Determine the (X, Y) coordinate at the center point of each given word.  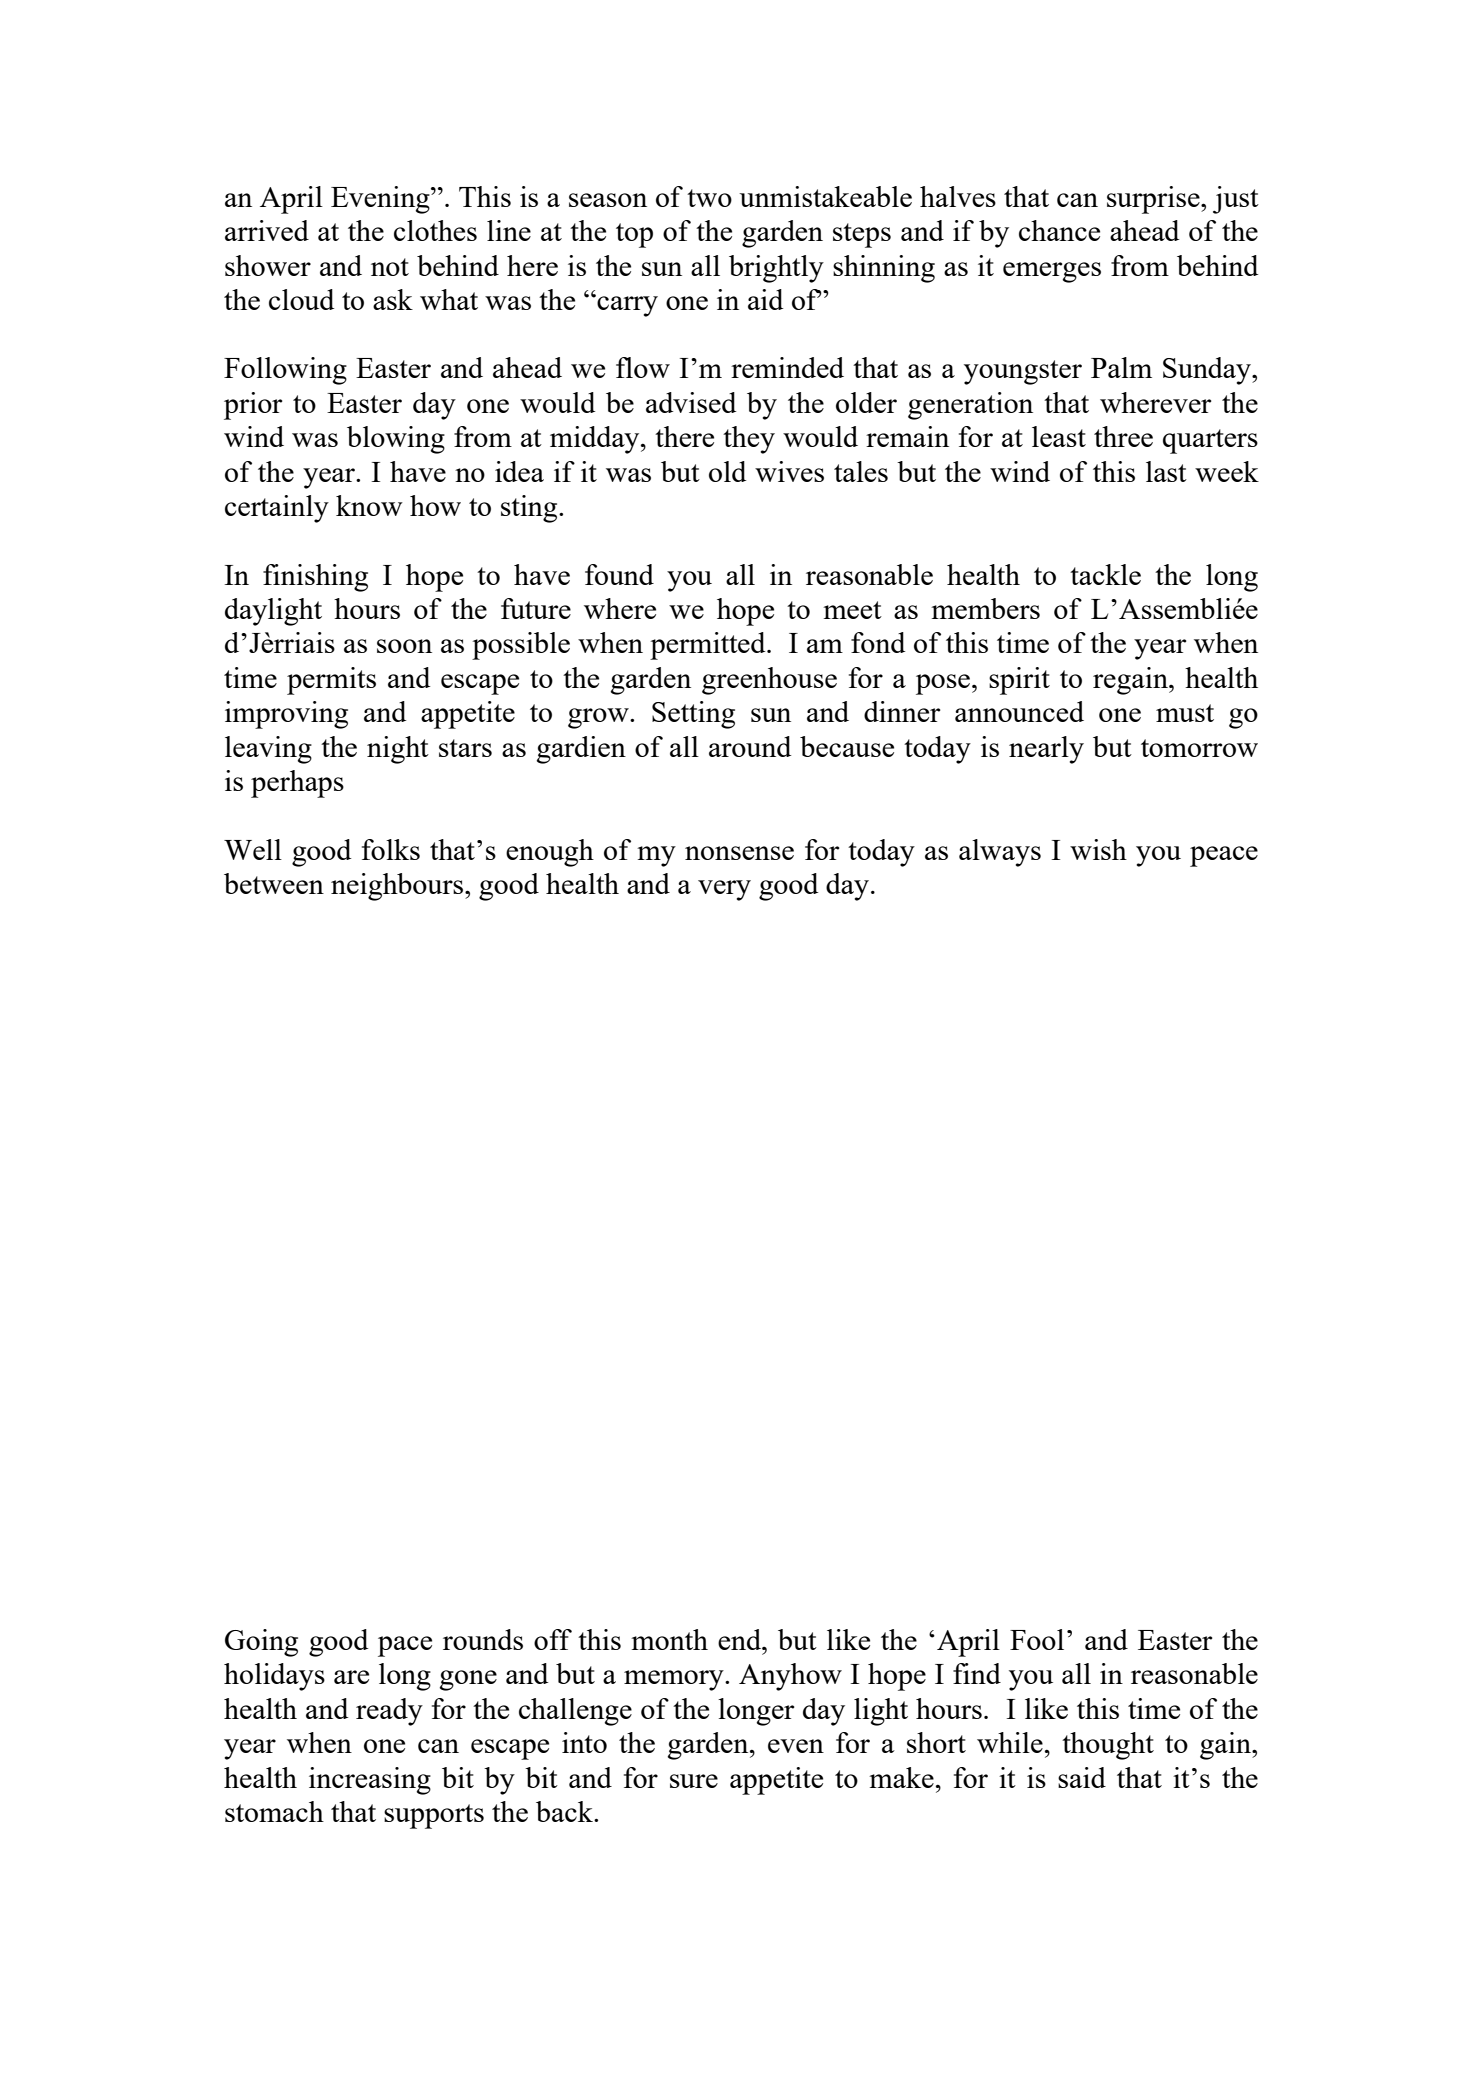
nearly (1046, 750)
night (398, 750)
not (390, 267)
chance (1059, 230)
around (750, 746)
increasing (370, 1781)
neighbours (397, 887)
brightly (776, 269)
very (724, 890)
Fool (1037, 1639)
